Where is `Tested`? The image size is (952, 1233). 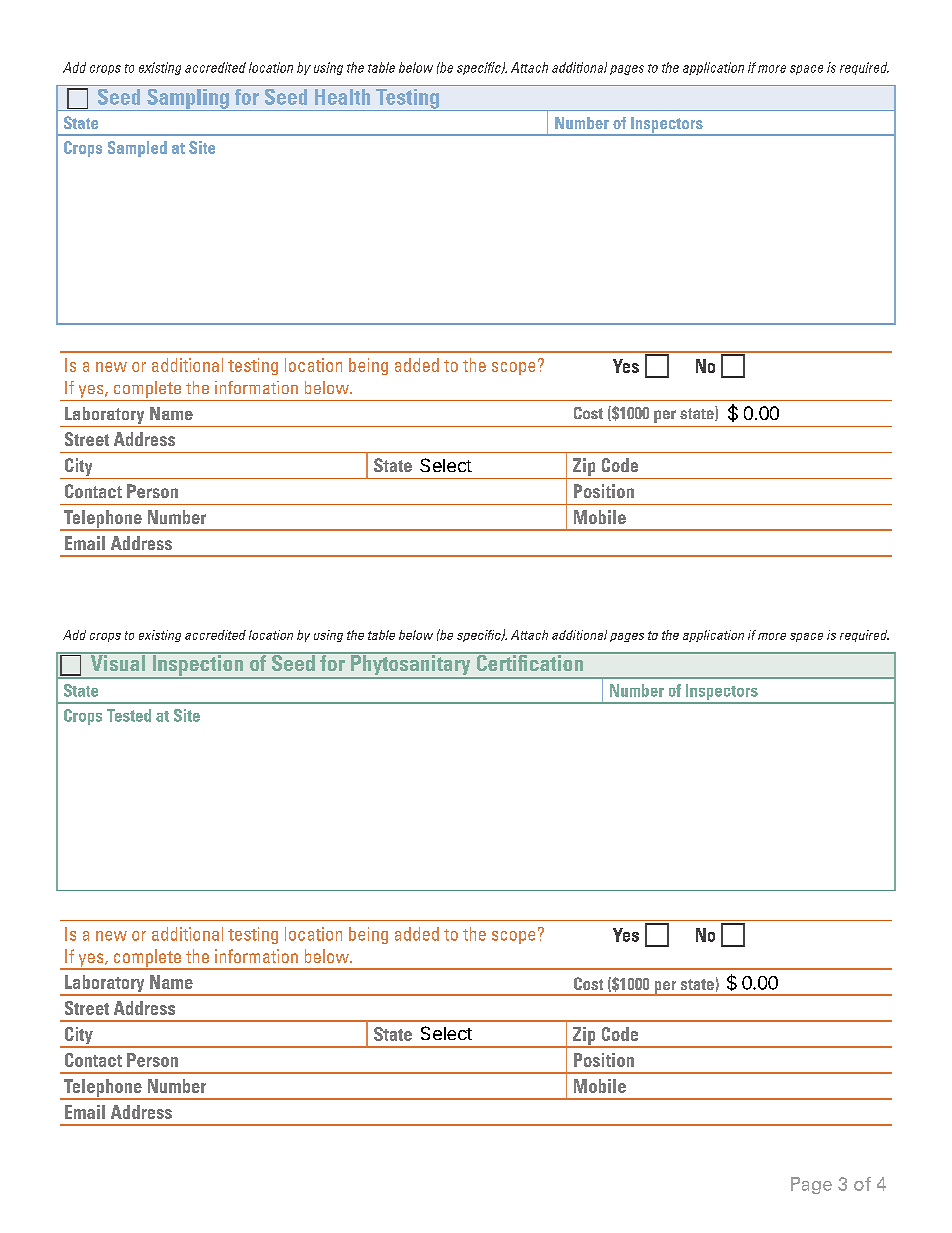 Tested is located at coordinates (129, 715).
